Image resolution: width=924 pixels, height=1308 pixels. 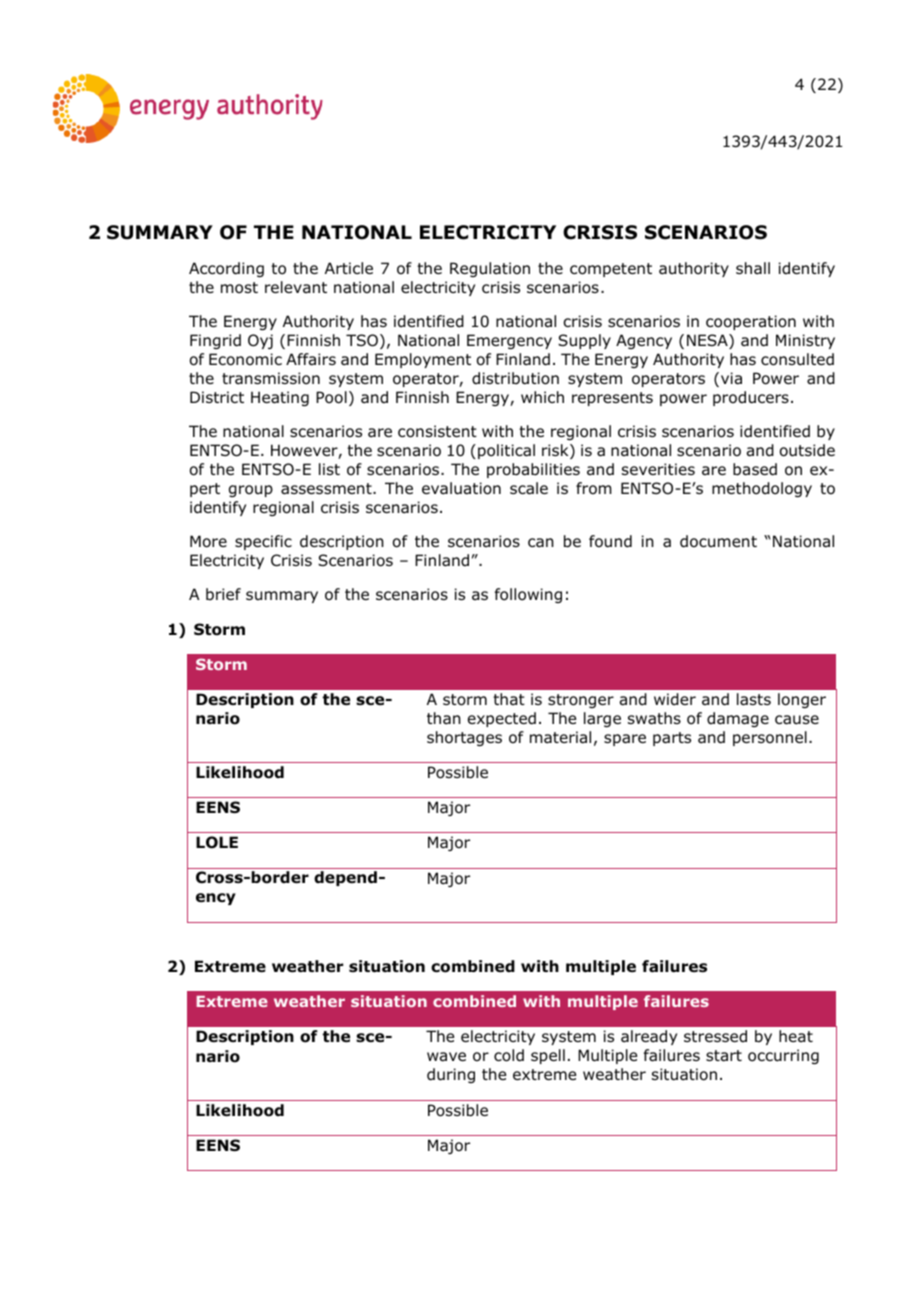 What do you see at coordinates (753, 268) in the page?
I see `shall` at bounding box center [753, 268].
